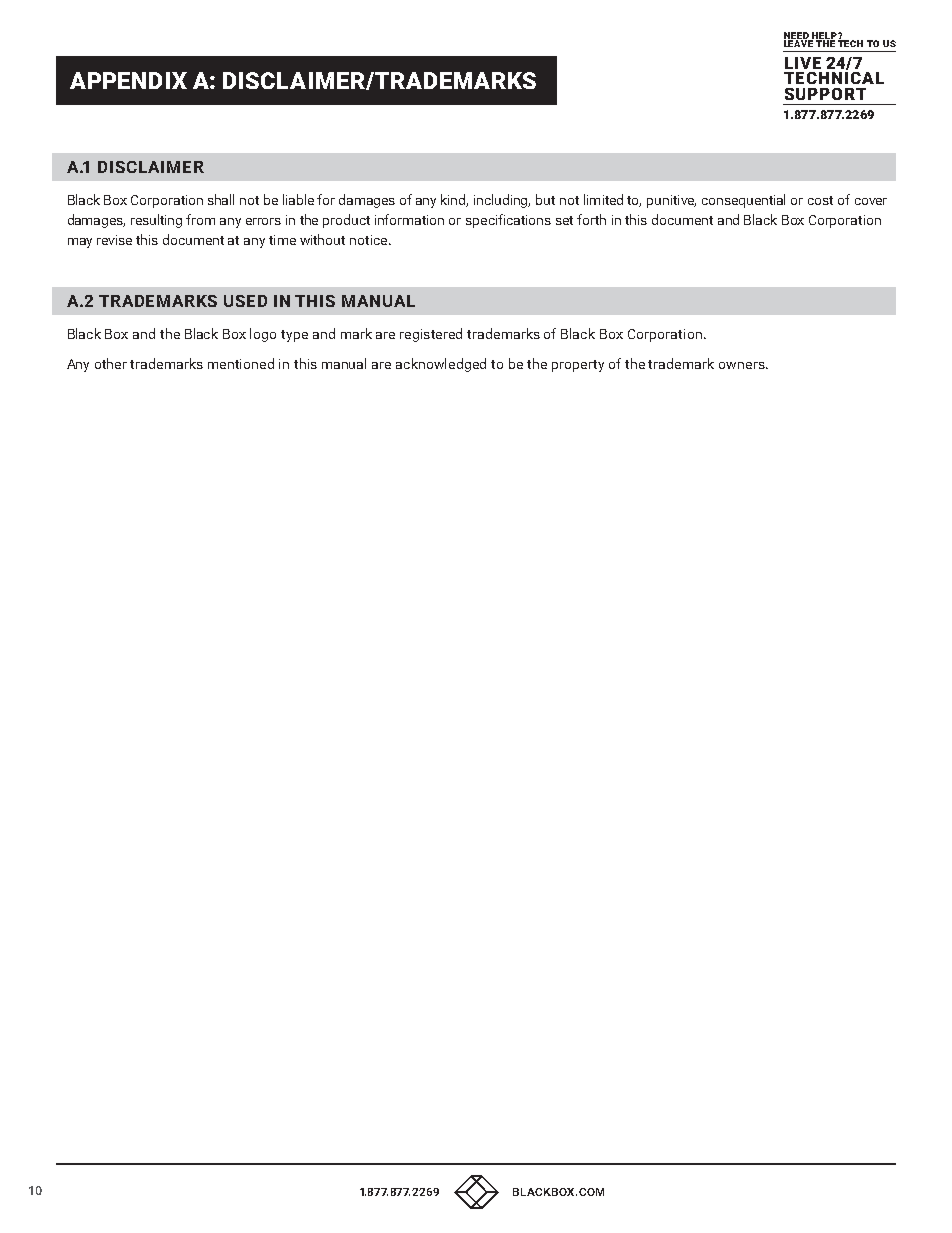  Describe the element at coordinates (441, 365) in the screenshot. I see `acknowledged` at that location.
